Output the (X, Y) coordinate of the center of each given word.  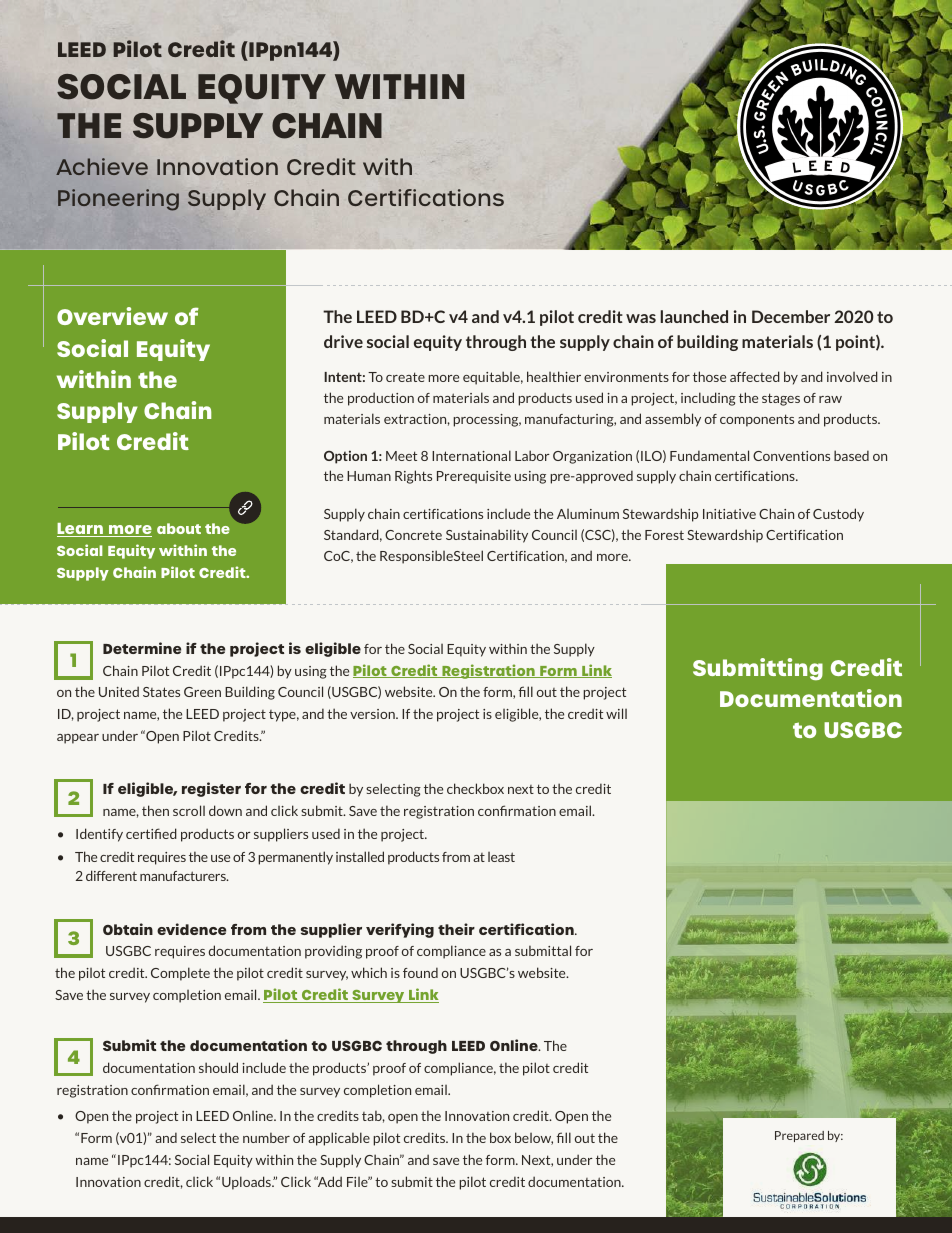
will (616, 713)
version (373, 714)
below (534, 1138)
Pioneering (118, 200)
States (161, 692)
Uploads (247, 1183)
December (791, 316)
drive (343, 341)
